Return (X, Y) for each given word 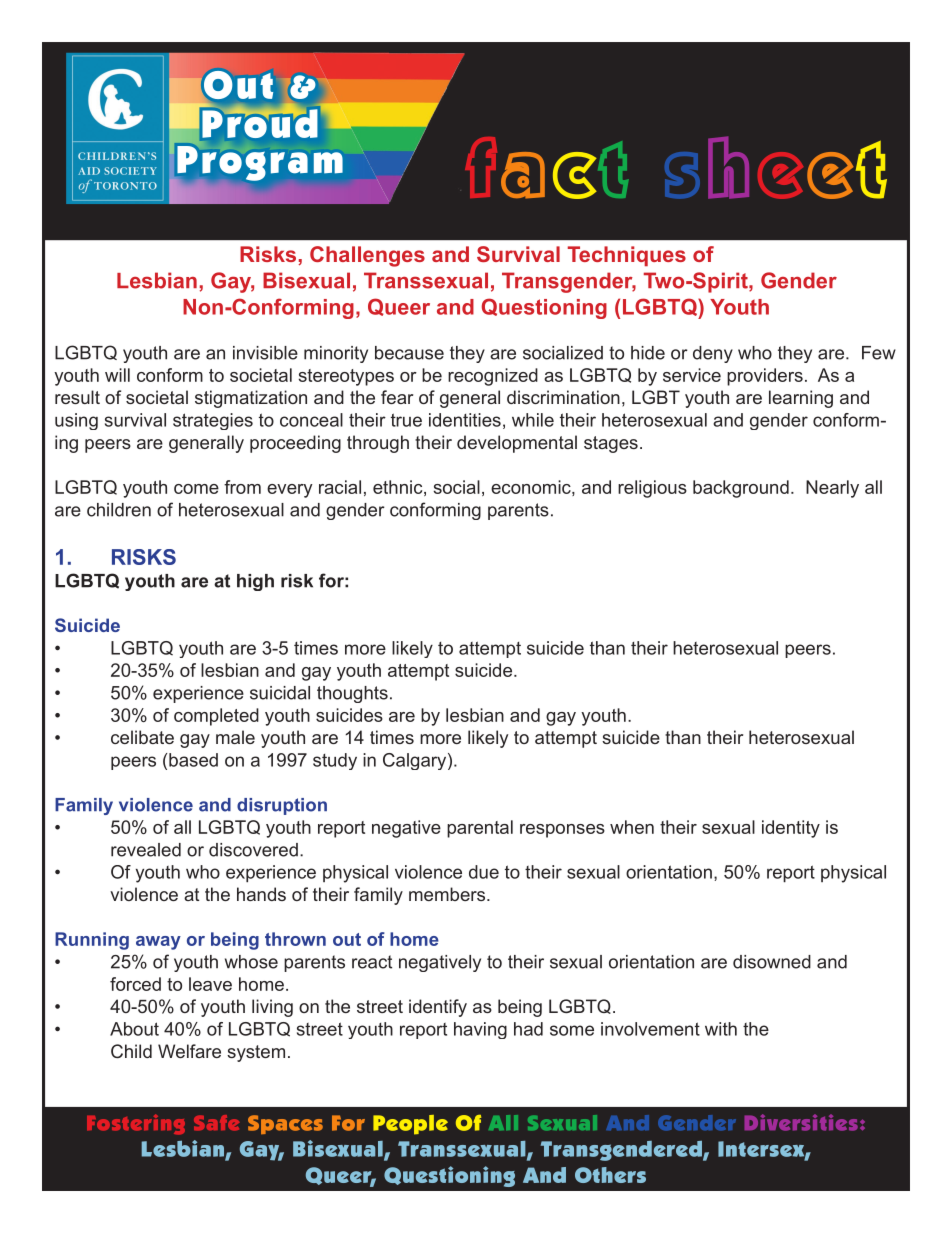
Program (259, 164)
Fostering (136, 1124)
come (196, 489)
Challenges (367, 256)
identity (791, 829)
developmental (517, 444)
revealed (146, 850)
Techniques (627, 256)
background (741, 489)
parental (480, 829)
